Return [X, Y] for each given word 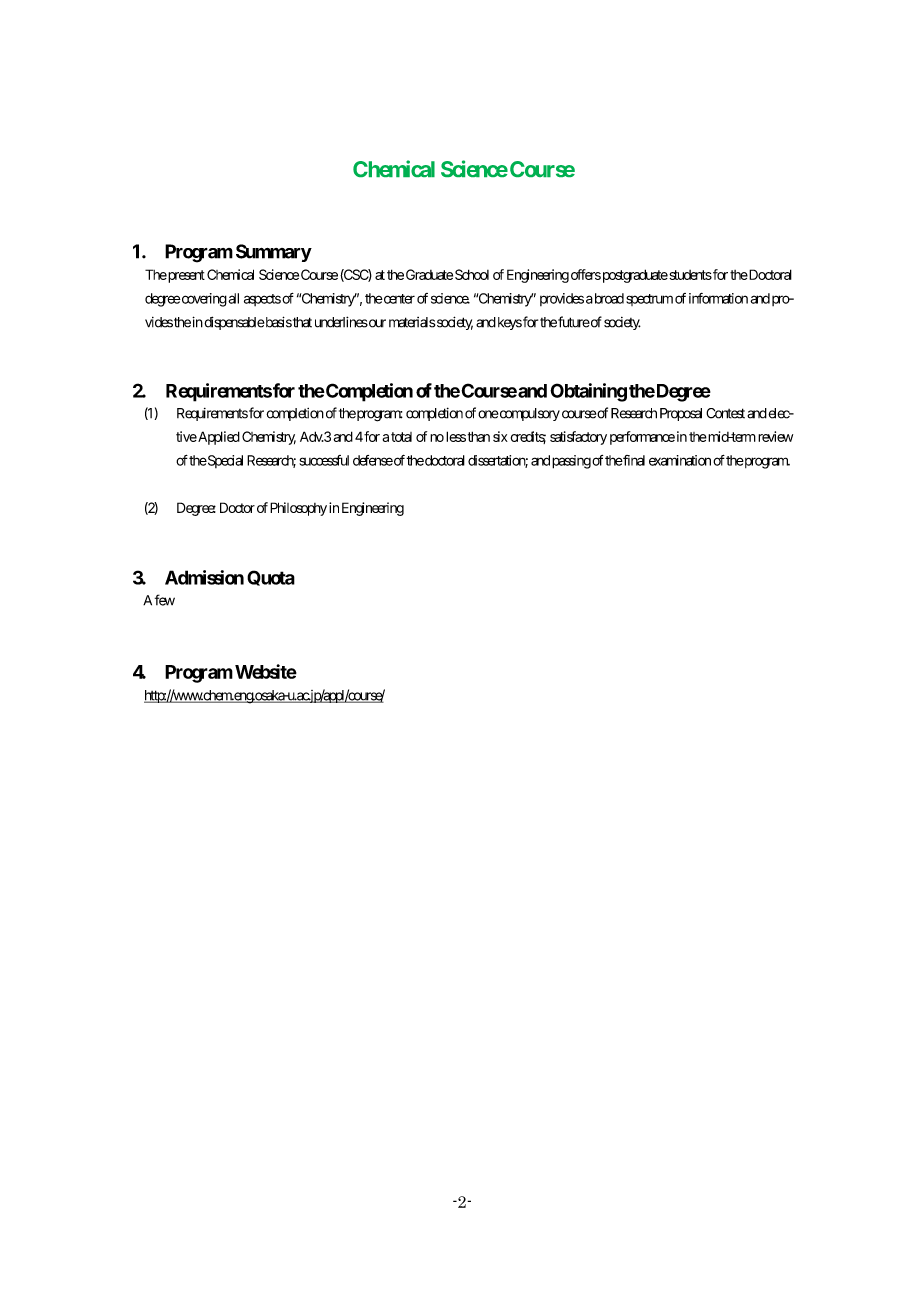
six [500, 436]
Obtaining [588, 392]
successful [324, 460]
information [718, 298]
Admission [204, 577]
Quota [271, 578]
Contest [725, 413]
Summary [274, 253]
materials [412, 322]
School [472, 274]
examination [680, 460]
